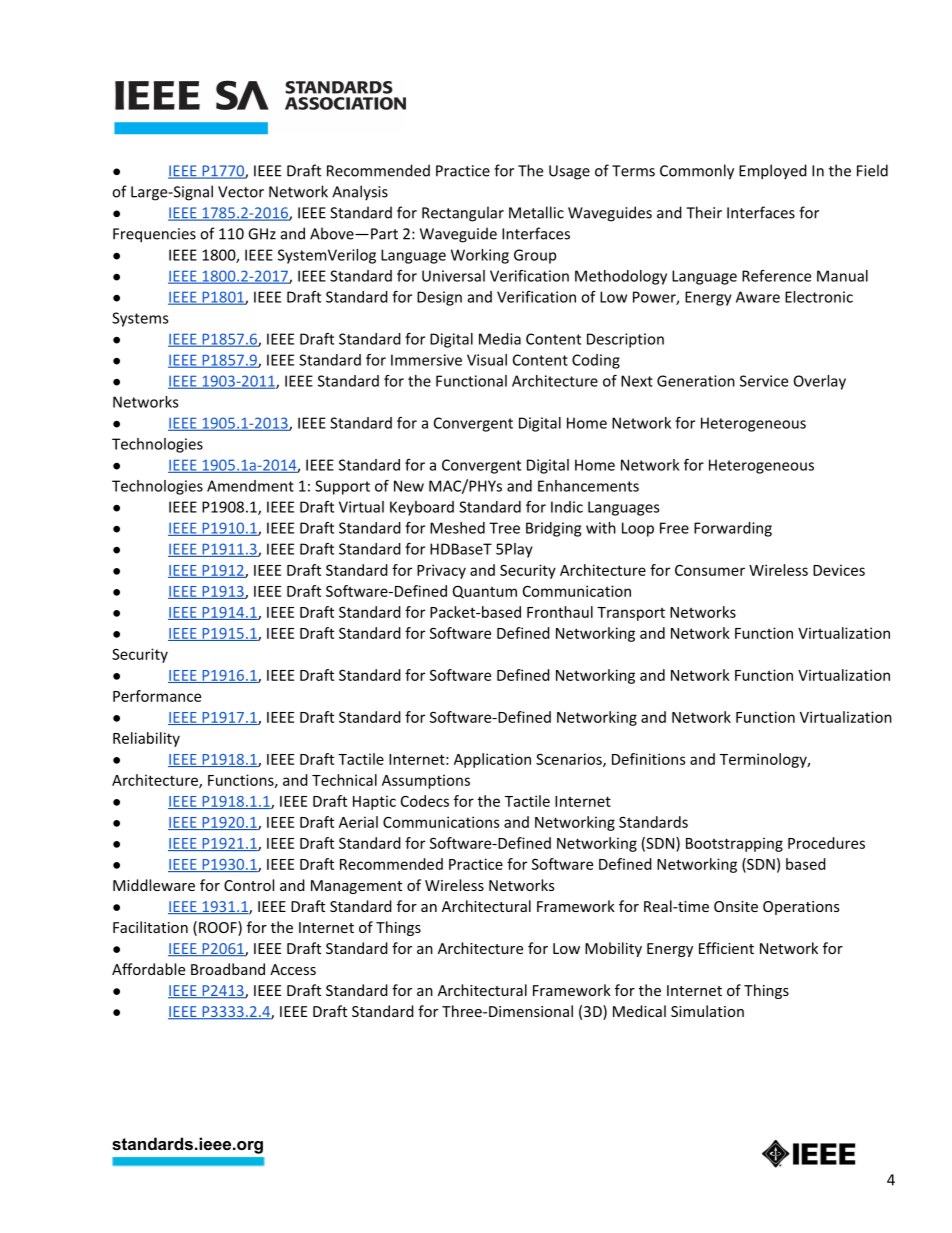 Image resolution: width=952 pixels, height=1233 pixels. I want to click on Amendment, so click(250, 486).
